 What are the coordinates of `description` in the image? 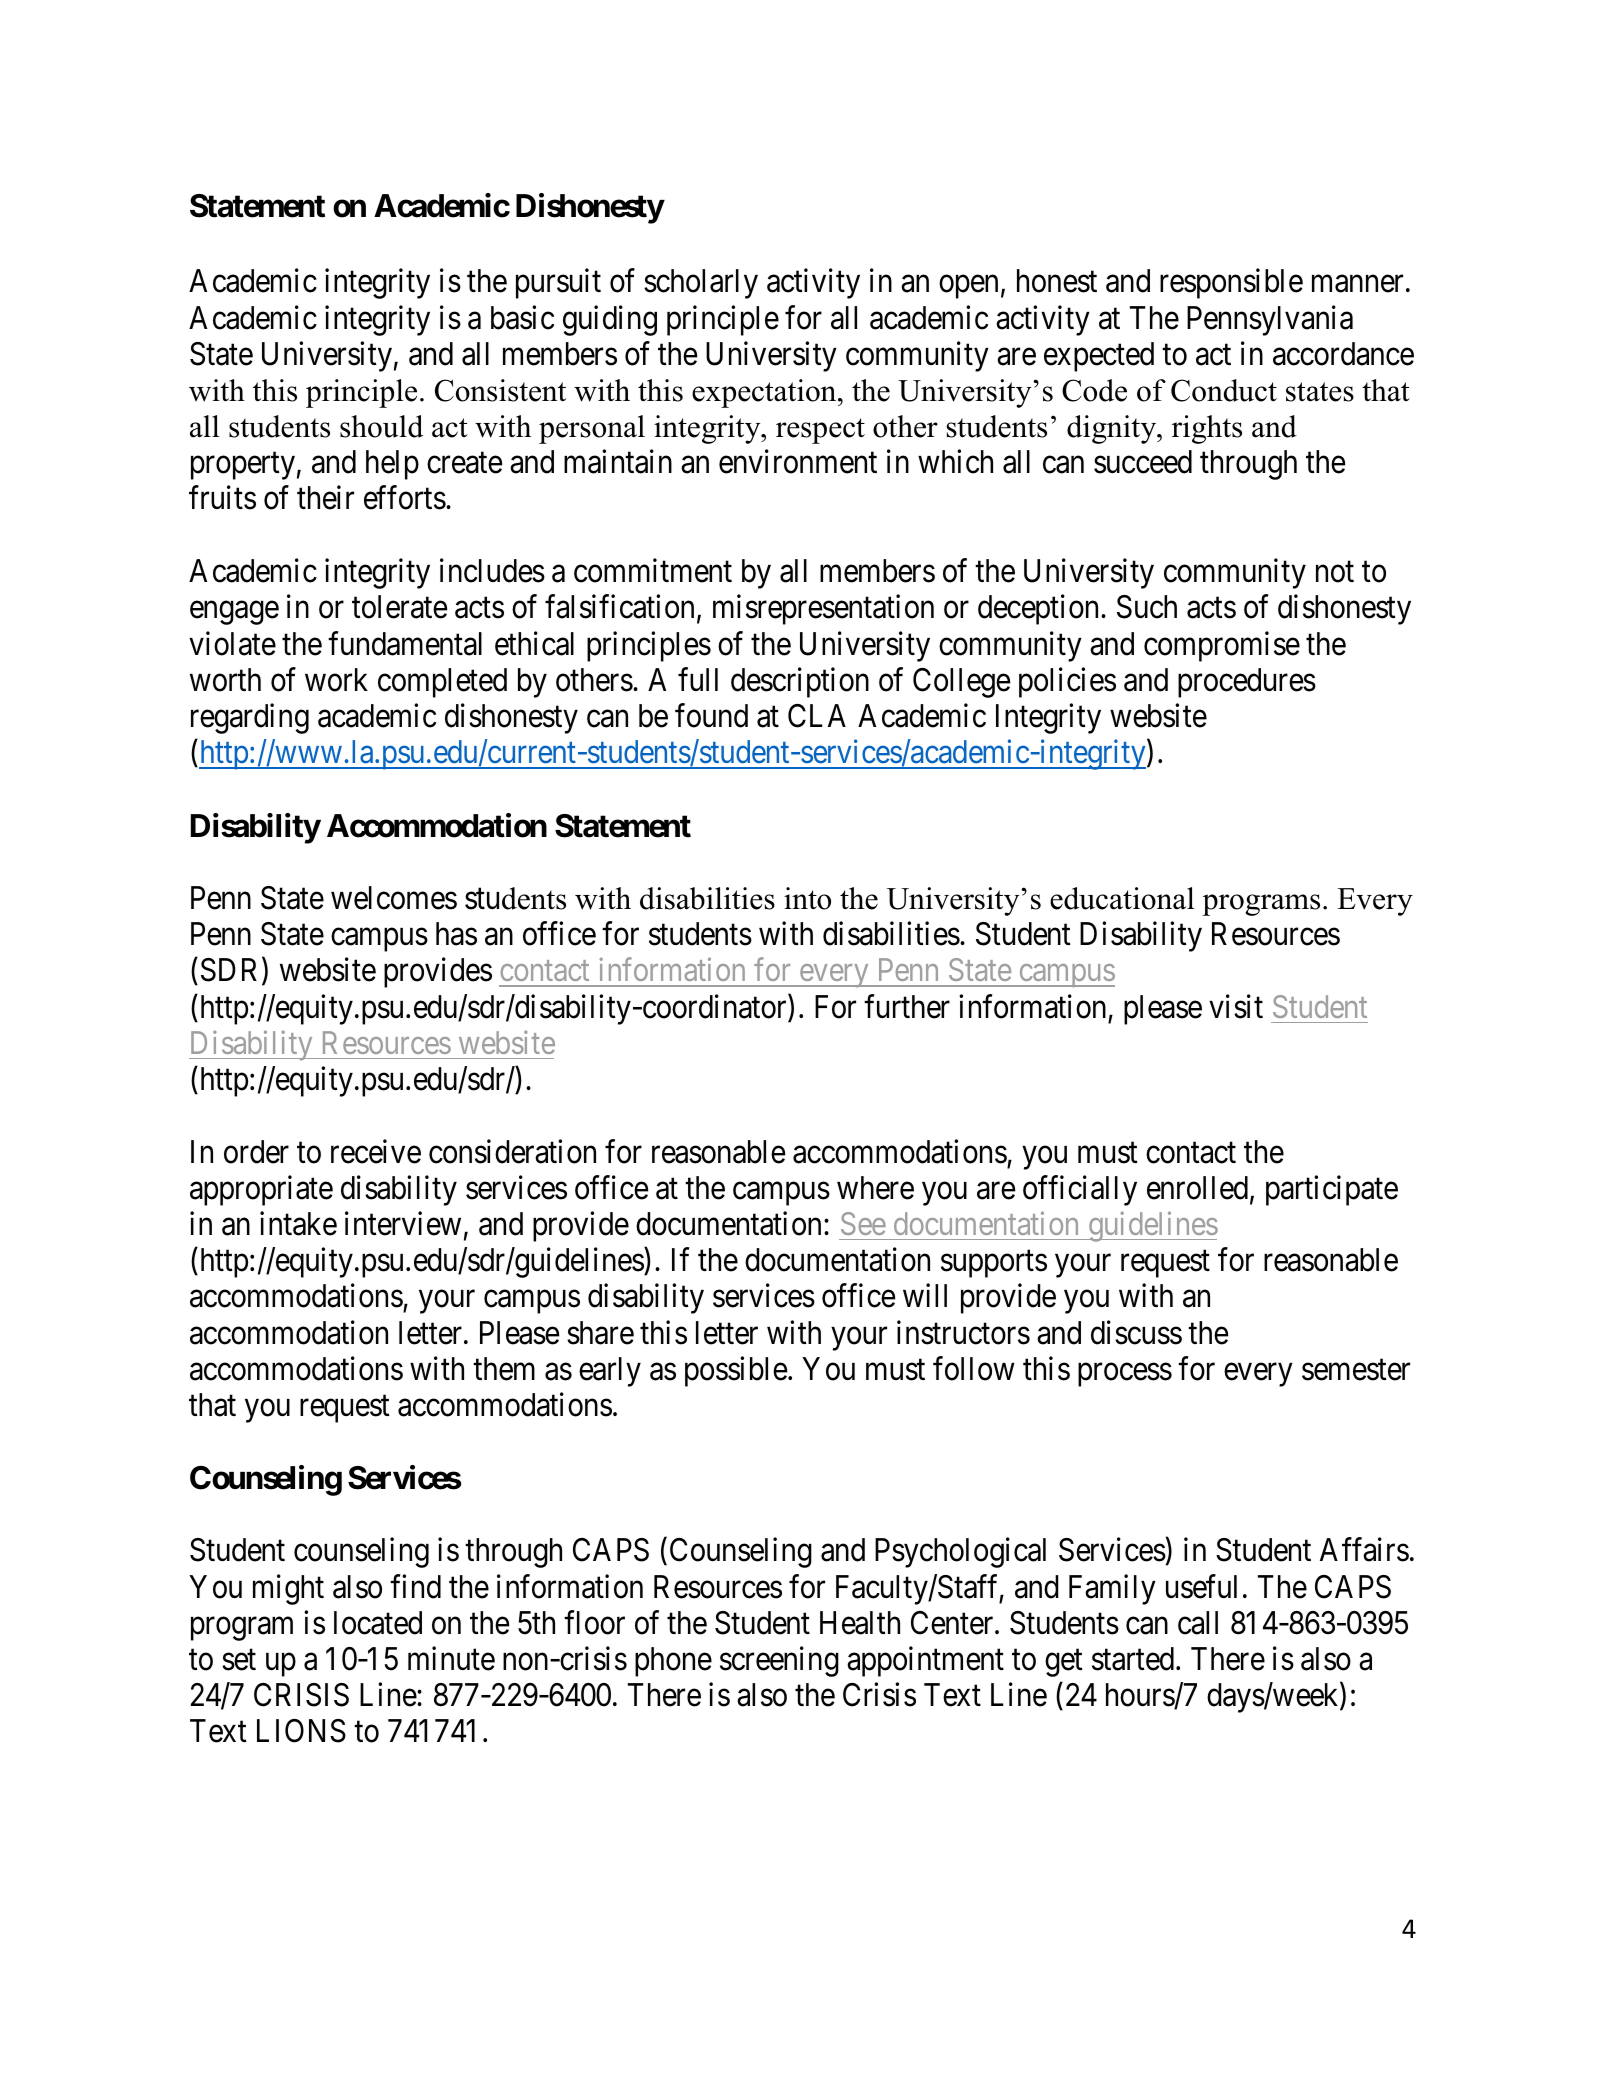 It's located at (800, 682).
